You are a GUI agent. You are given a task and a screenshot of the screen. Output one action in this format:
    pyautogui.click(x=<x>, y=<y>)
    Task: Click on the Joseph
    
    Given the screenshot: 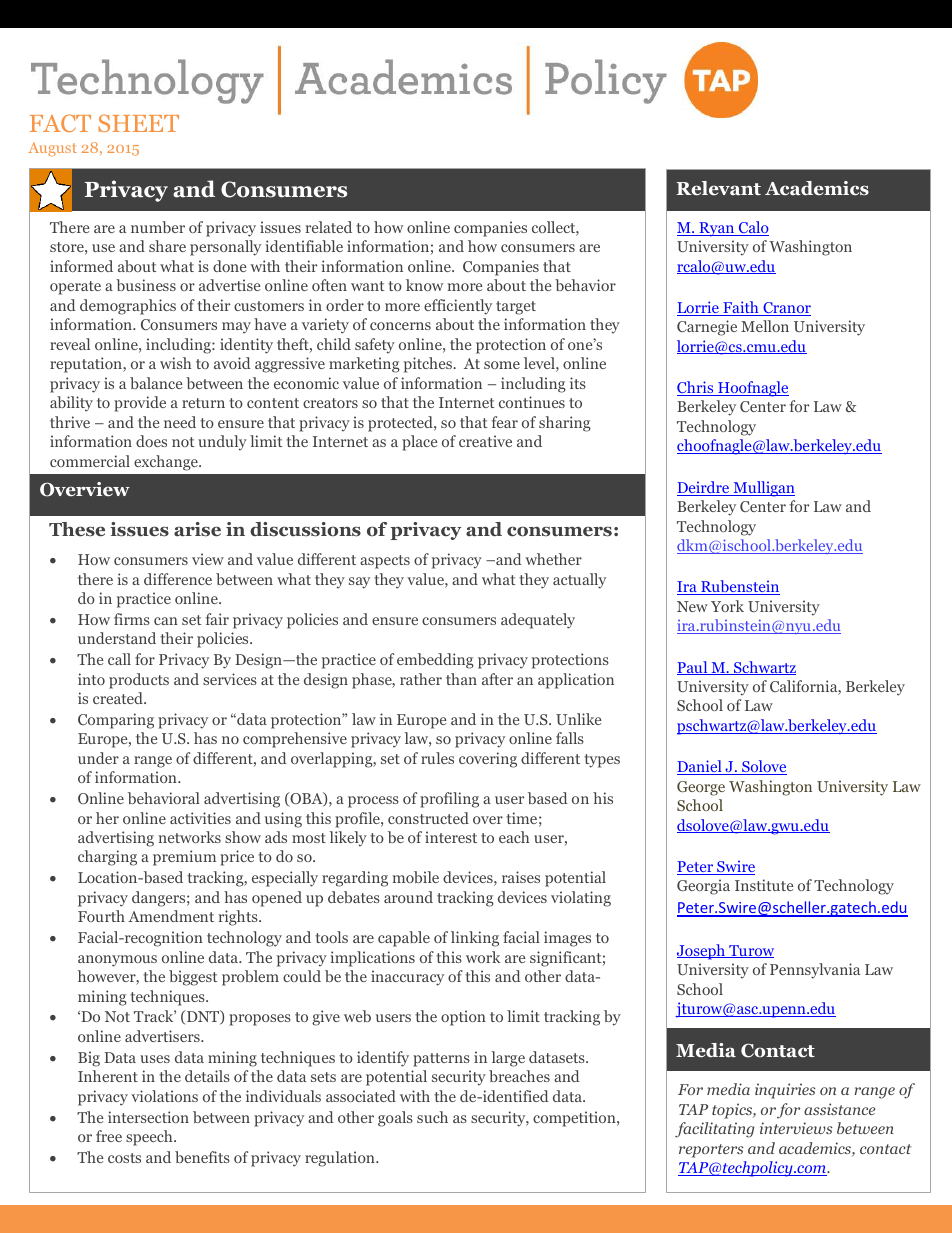 What is the action you would take?
    pyautogui.click(x=702, y=952)
